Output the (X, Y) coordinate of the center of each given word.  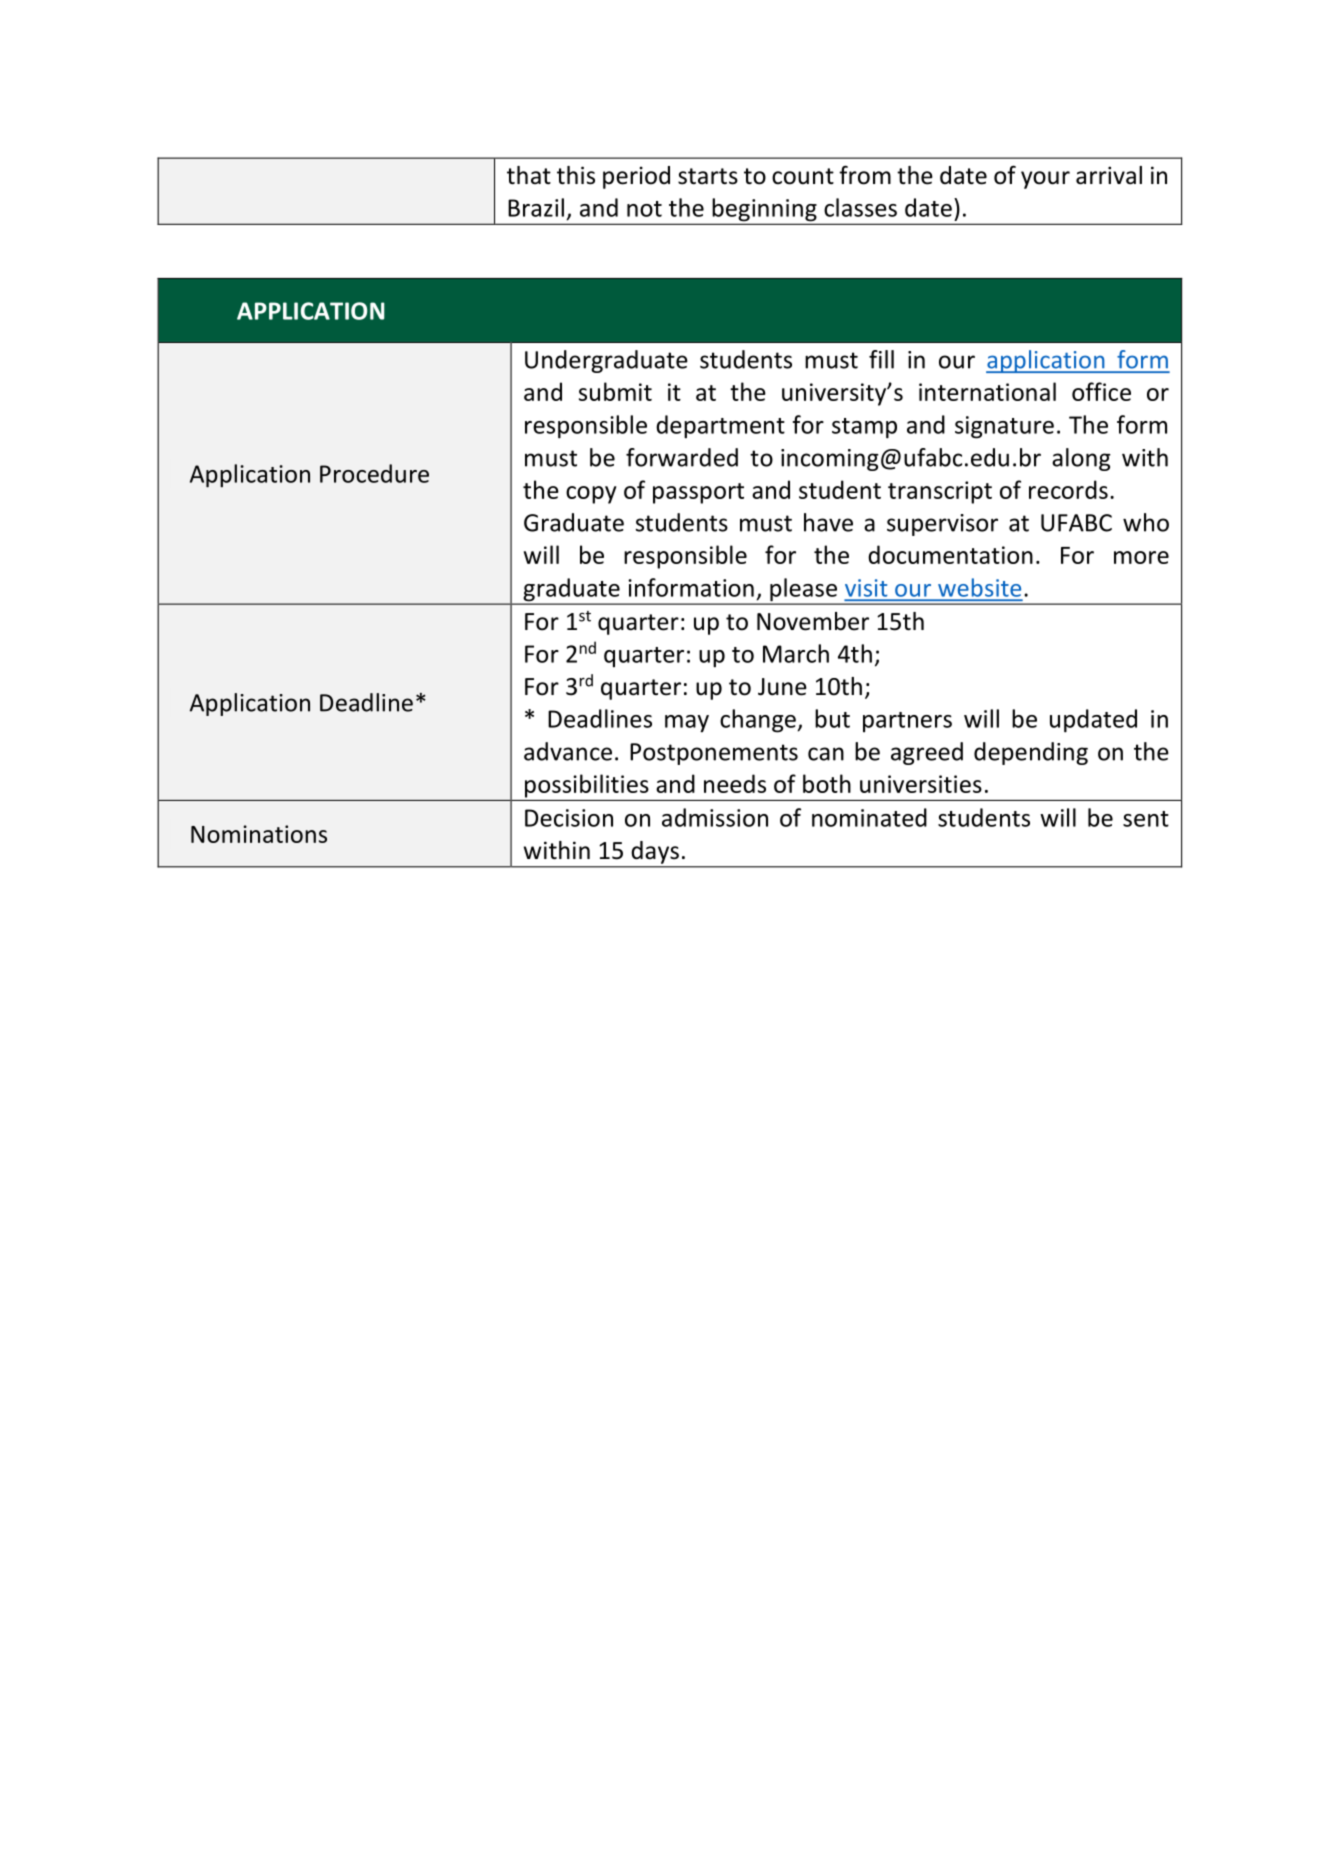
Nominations (259, 834)
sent (1146, 819)
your (1045, 180)
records (1068, 489)
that (529, 175)
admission (715, 817)
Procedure (374, 473)
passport (698, 493)
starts (708, 176)
